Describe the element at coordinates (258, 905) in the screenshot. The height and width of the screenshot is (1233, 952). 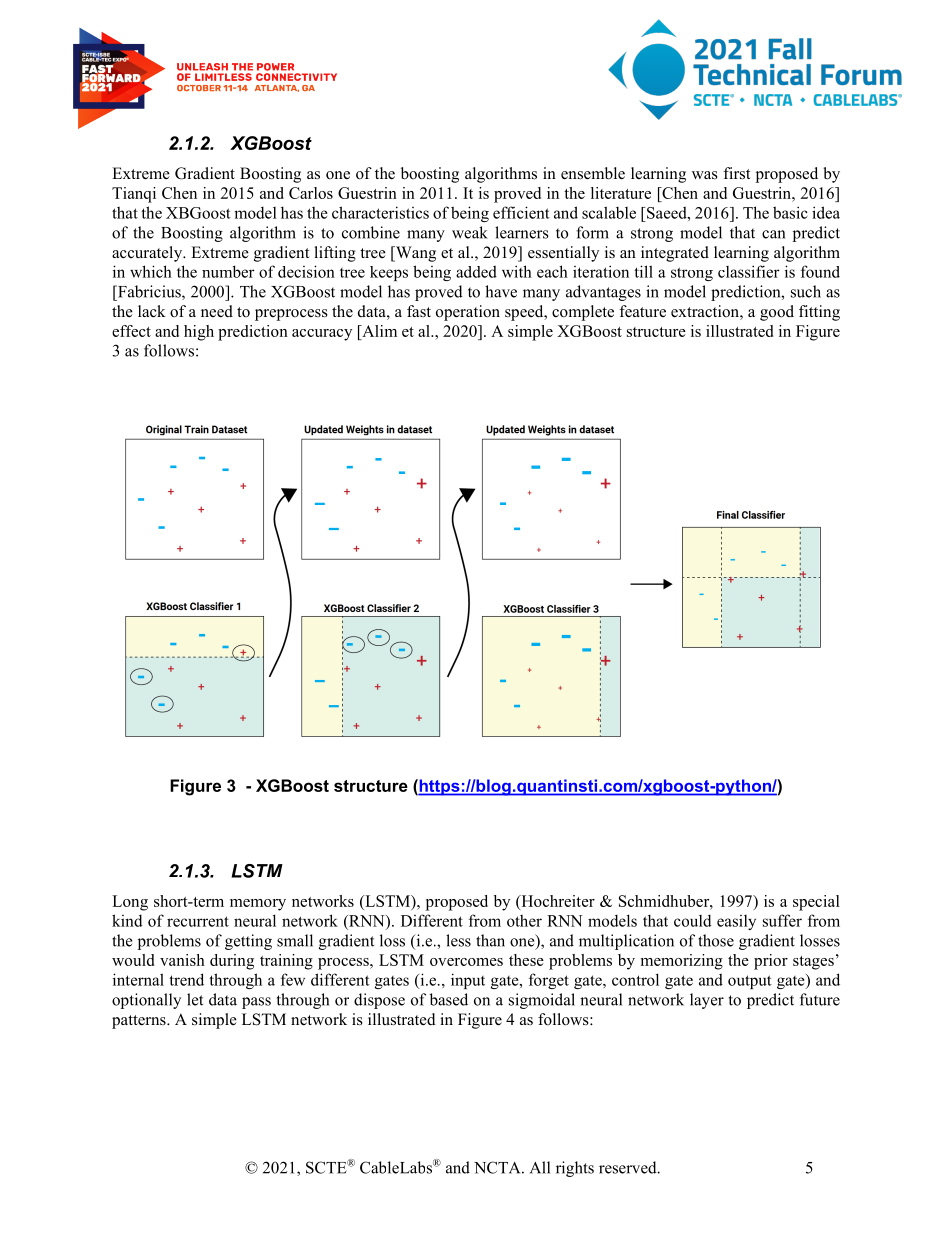
I see `memory` at that location.
